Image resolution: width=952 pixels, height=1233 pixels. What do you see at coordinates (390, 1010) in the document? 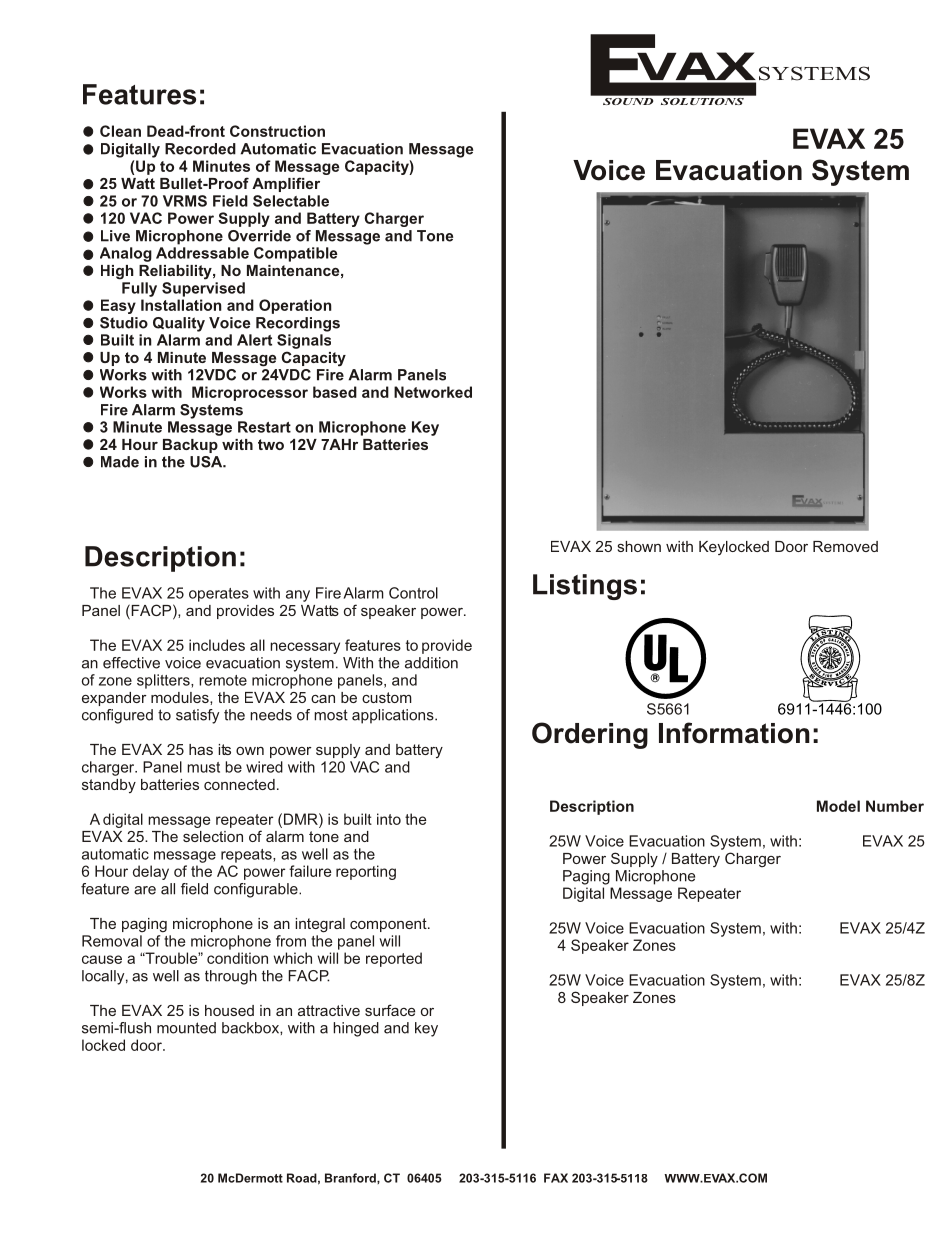
I see `surface` at bounding box center [390, 1010].
